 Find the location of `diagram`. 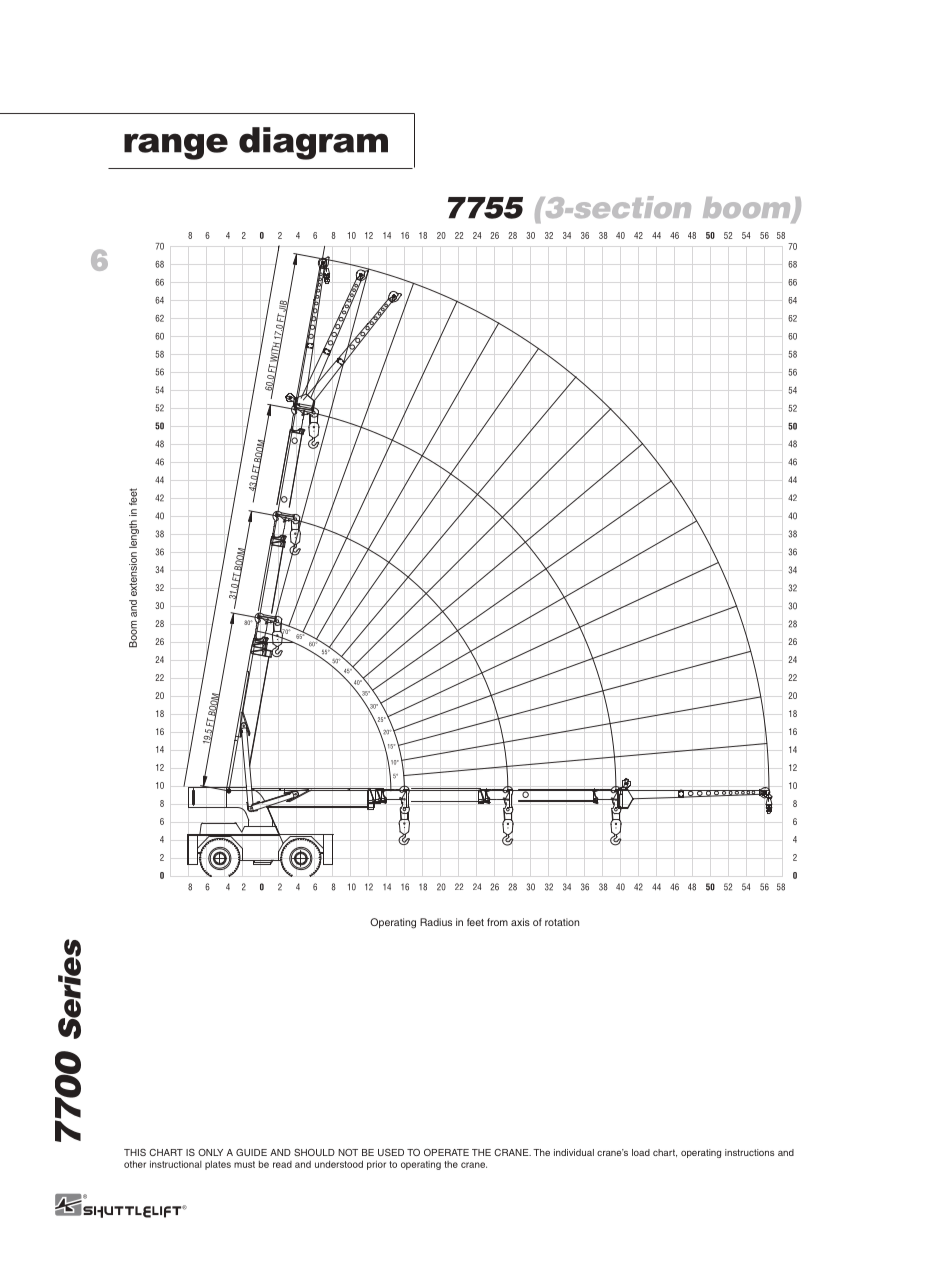

diagram is located at coordinates (313, 143).
